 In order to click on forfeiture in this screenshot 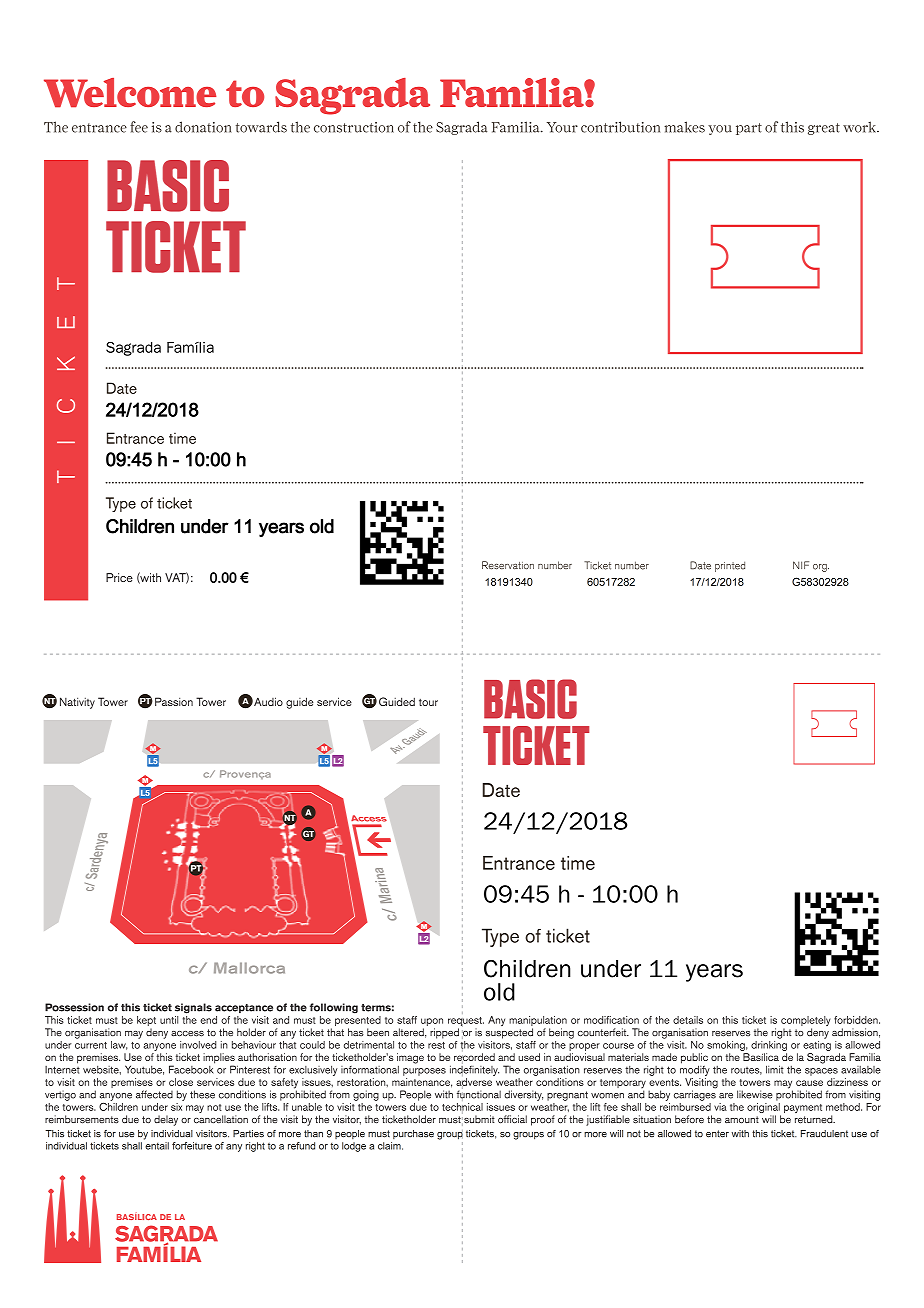, I will do `click(192, 1146)`.
